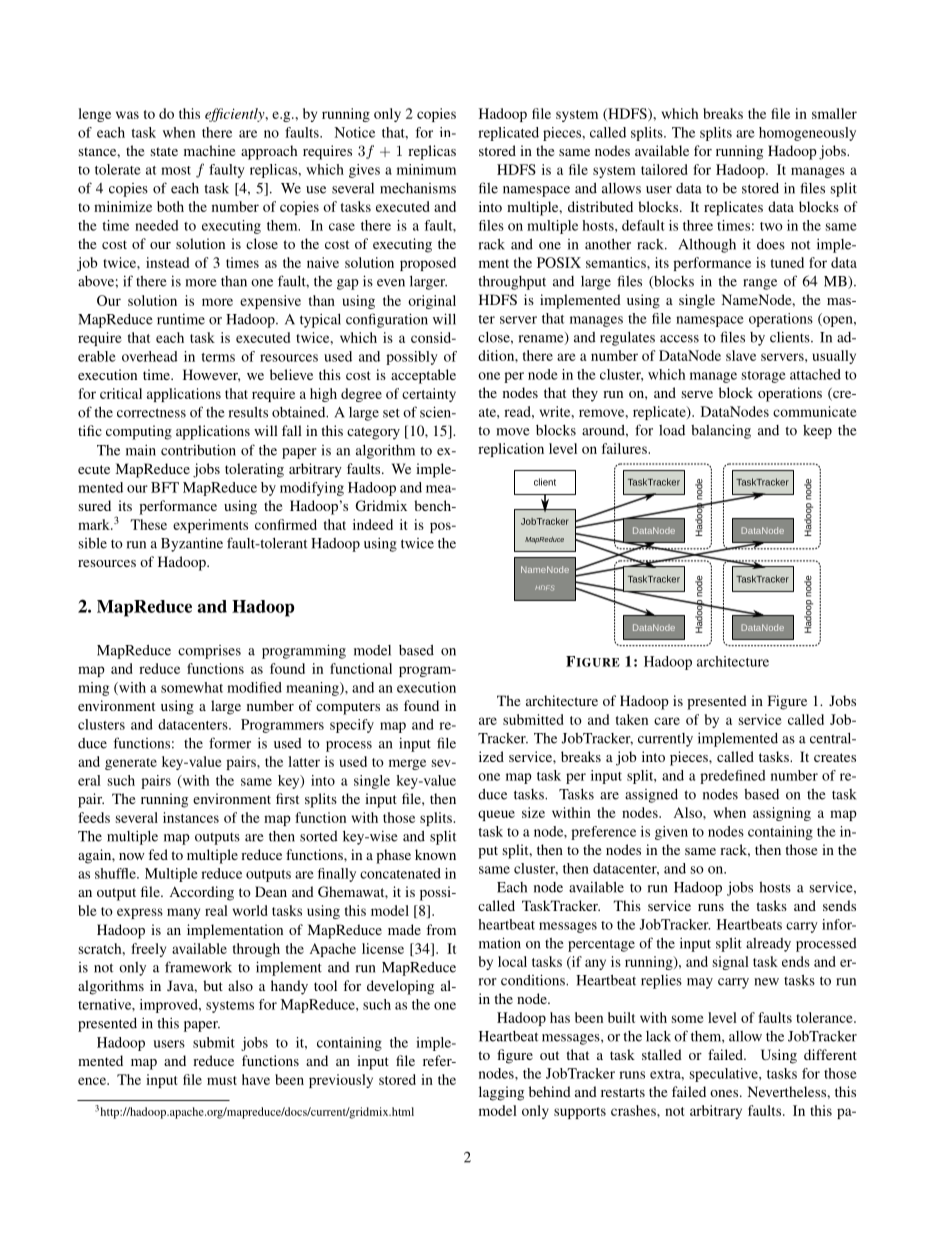 This document has width=952, height=1233. Describe the element at coordinates (782, 814) in the document. I see `assigning` at that location.
